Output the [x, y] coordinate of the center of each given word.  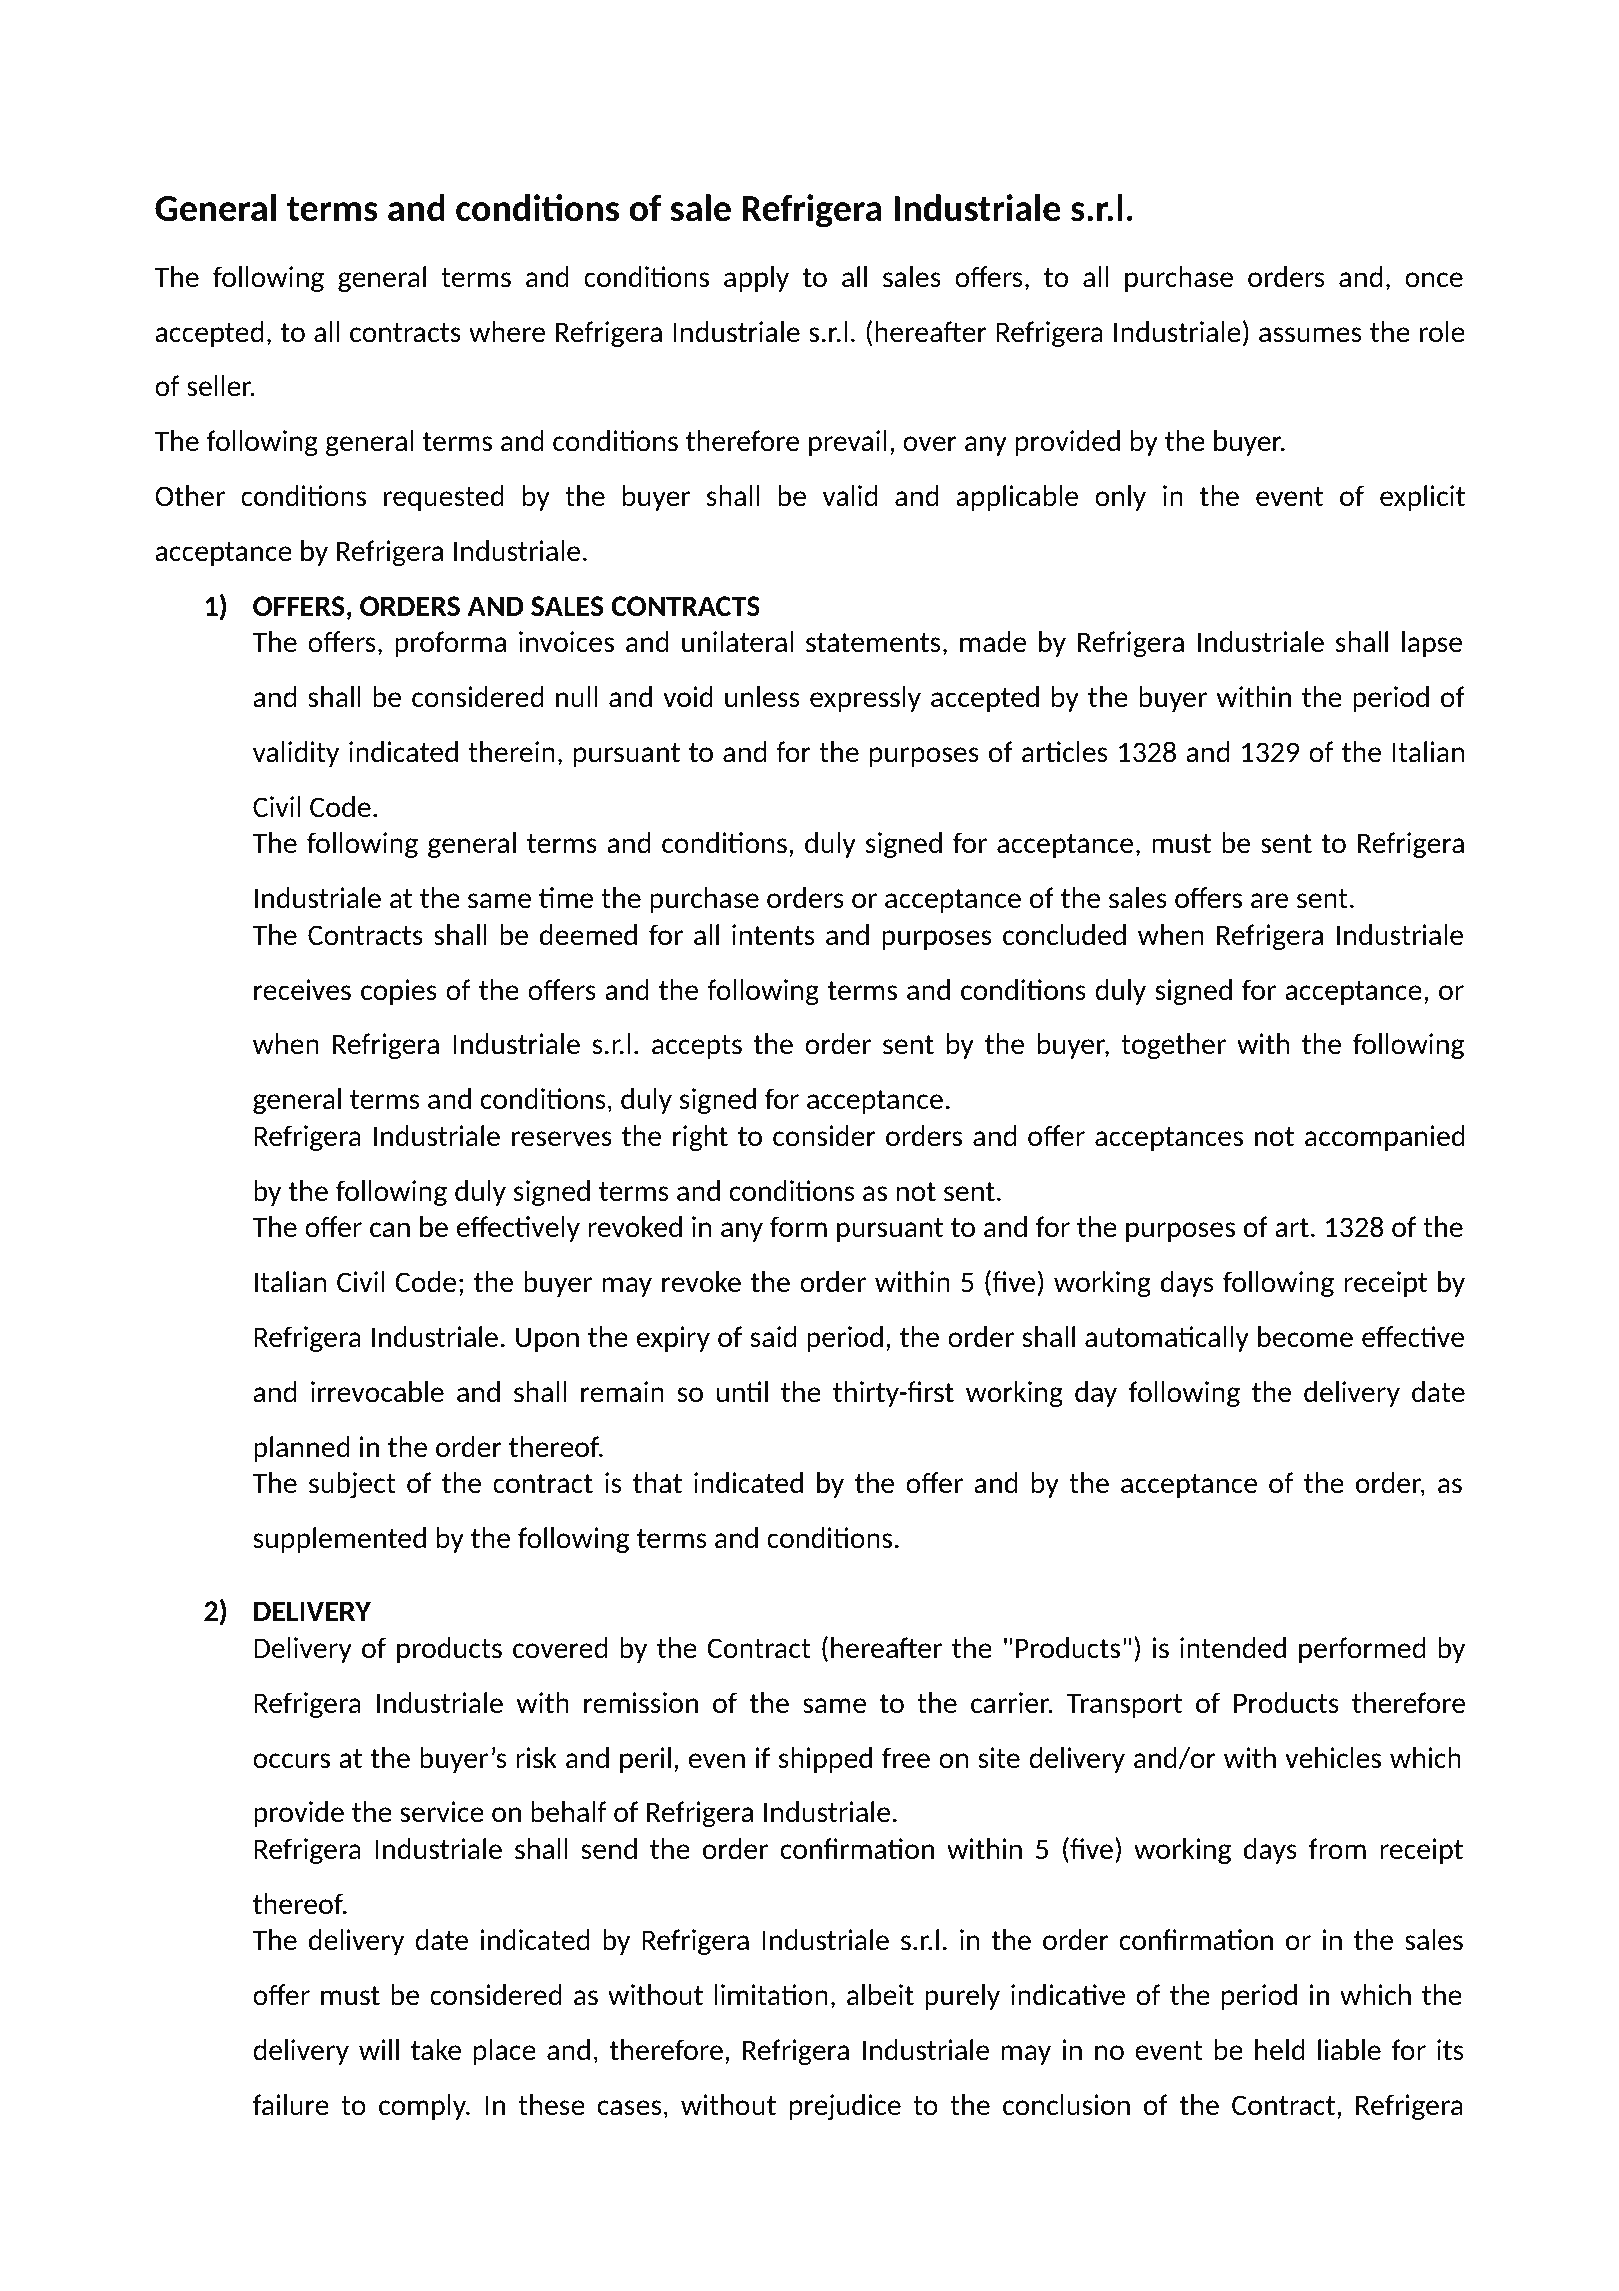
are [1269, 900]
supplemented [339, 1540]
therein [511, 751]
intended [1233, 1647]
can [390, 1229]
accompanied [1385, 1138]
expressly [865, 699]
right [700, 1138]
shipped [825, 1760]
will [379, 2049]
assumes [1310, 335]
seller [220, 385]
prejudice [845, 2107]
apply [756, 279]
